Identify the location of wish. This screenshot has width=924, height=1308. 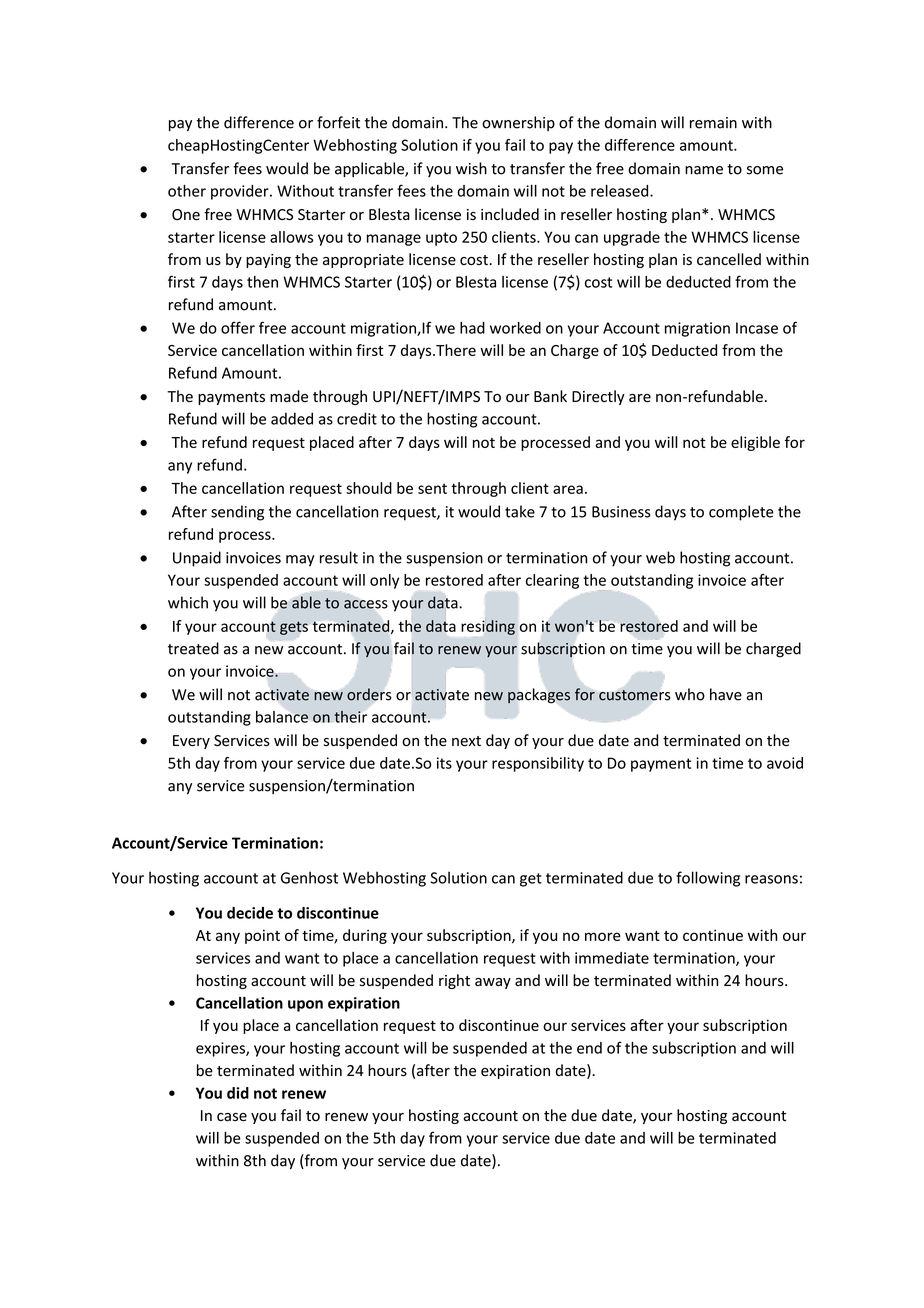
(471, 168).
